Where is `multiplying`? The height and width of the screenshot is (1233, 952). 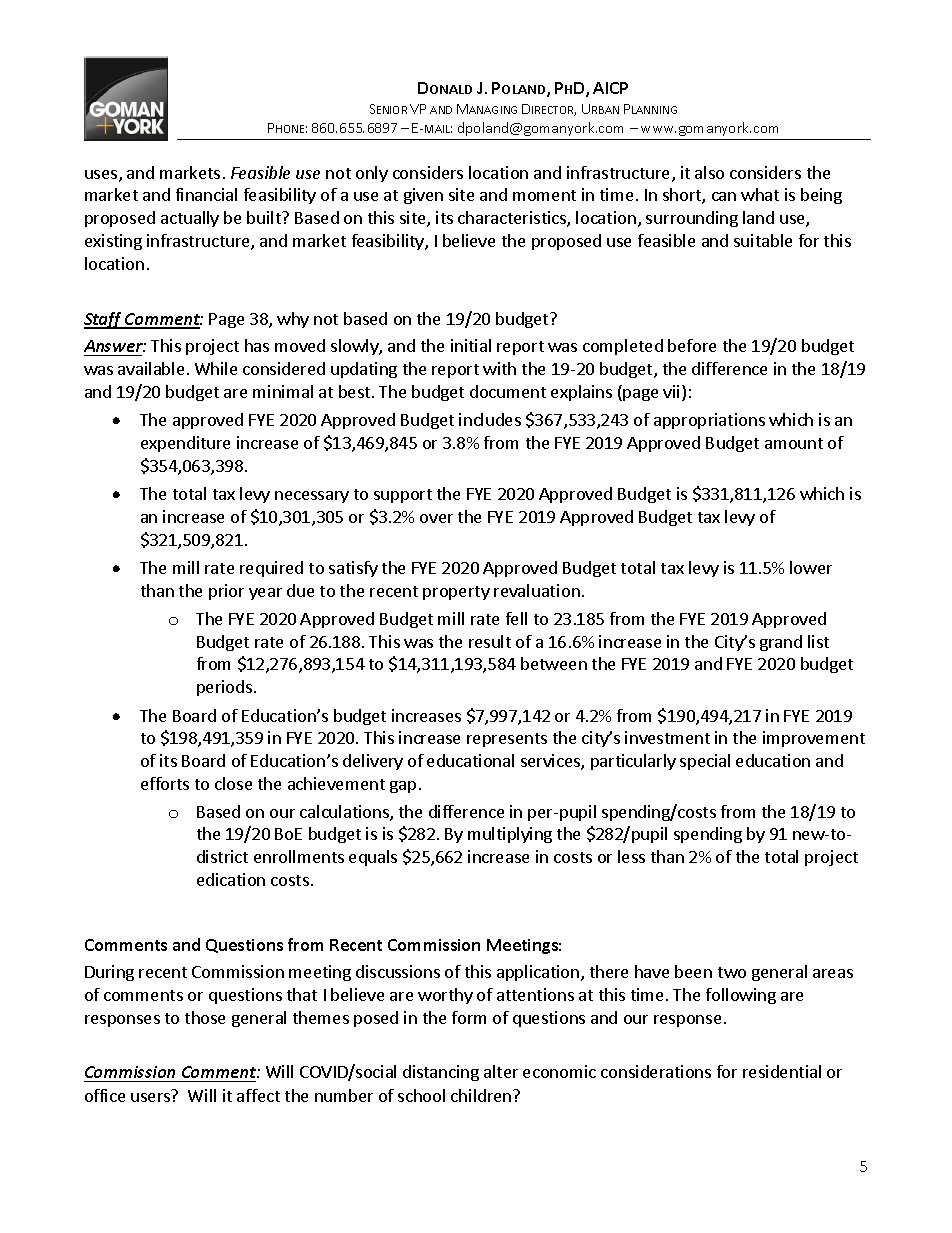 multiplying is located at coordinates (510, 835).
